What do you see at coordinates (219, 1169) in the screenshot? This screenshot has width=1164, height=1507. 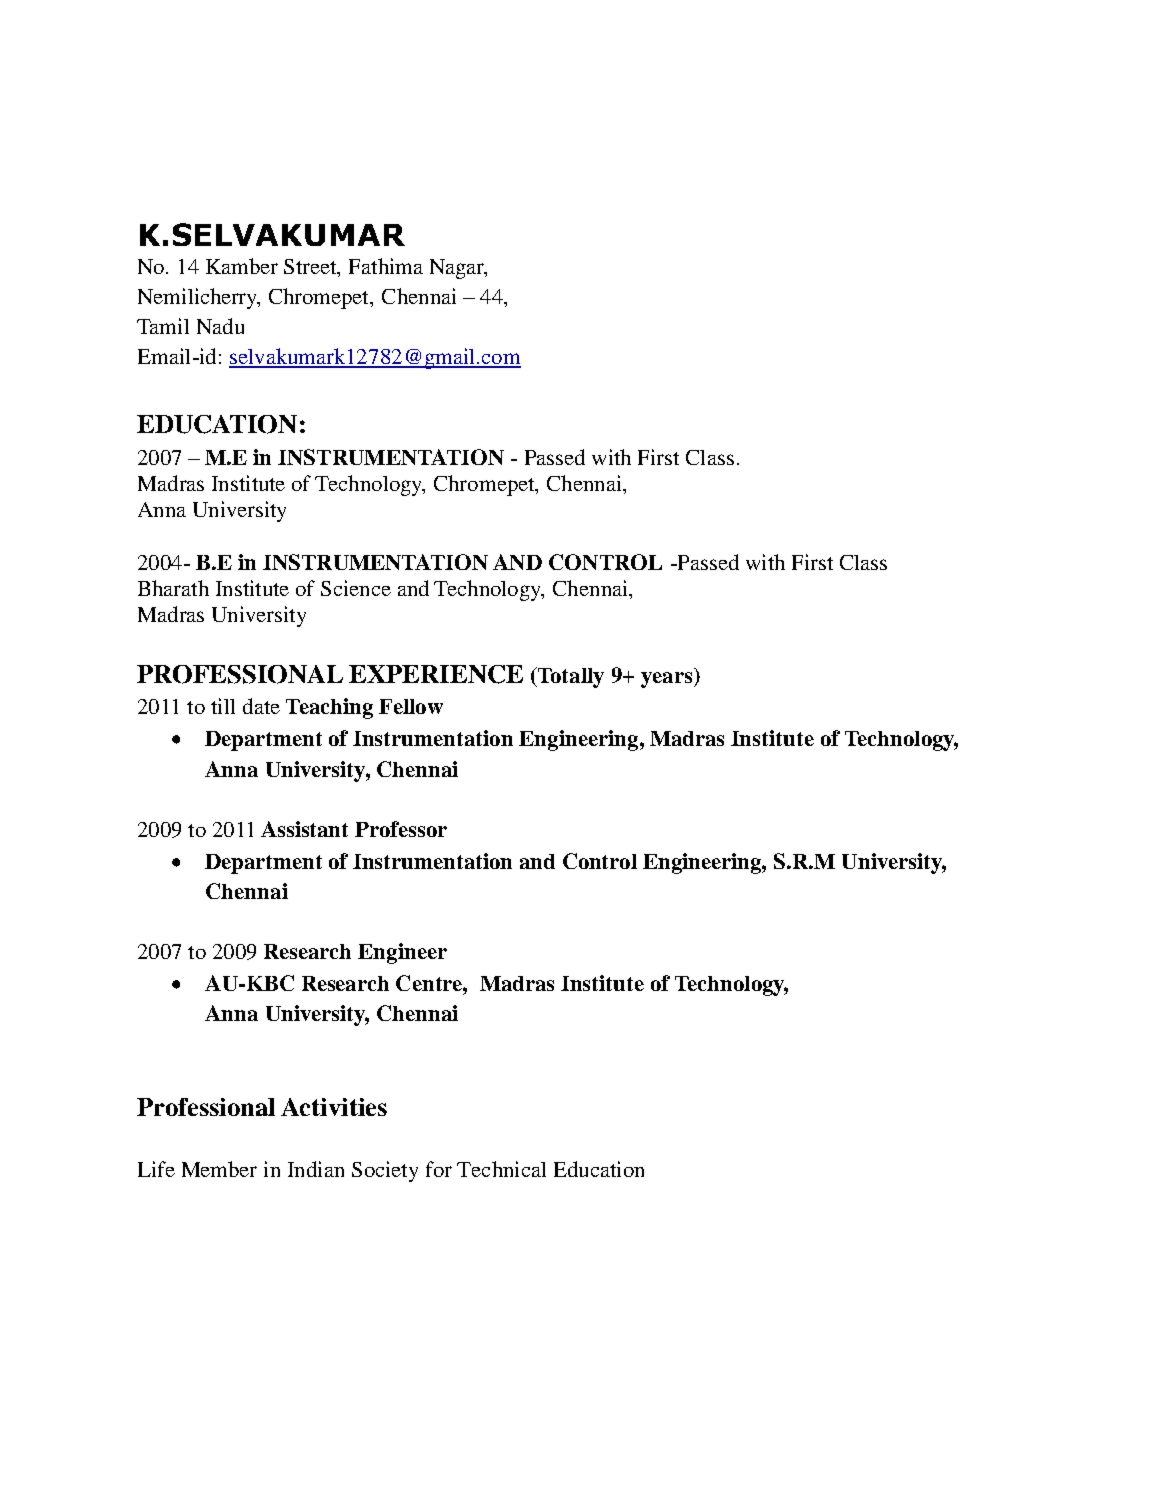 I see `Member` at bounding box center [219, 1169].
